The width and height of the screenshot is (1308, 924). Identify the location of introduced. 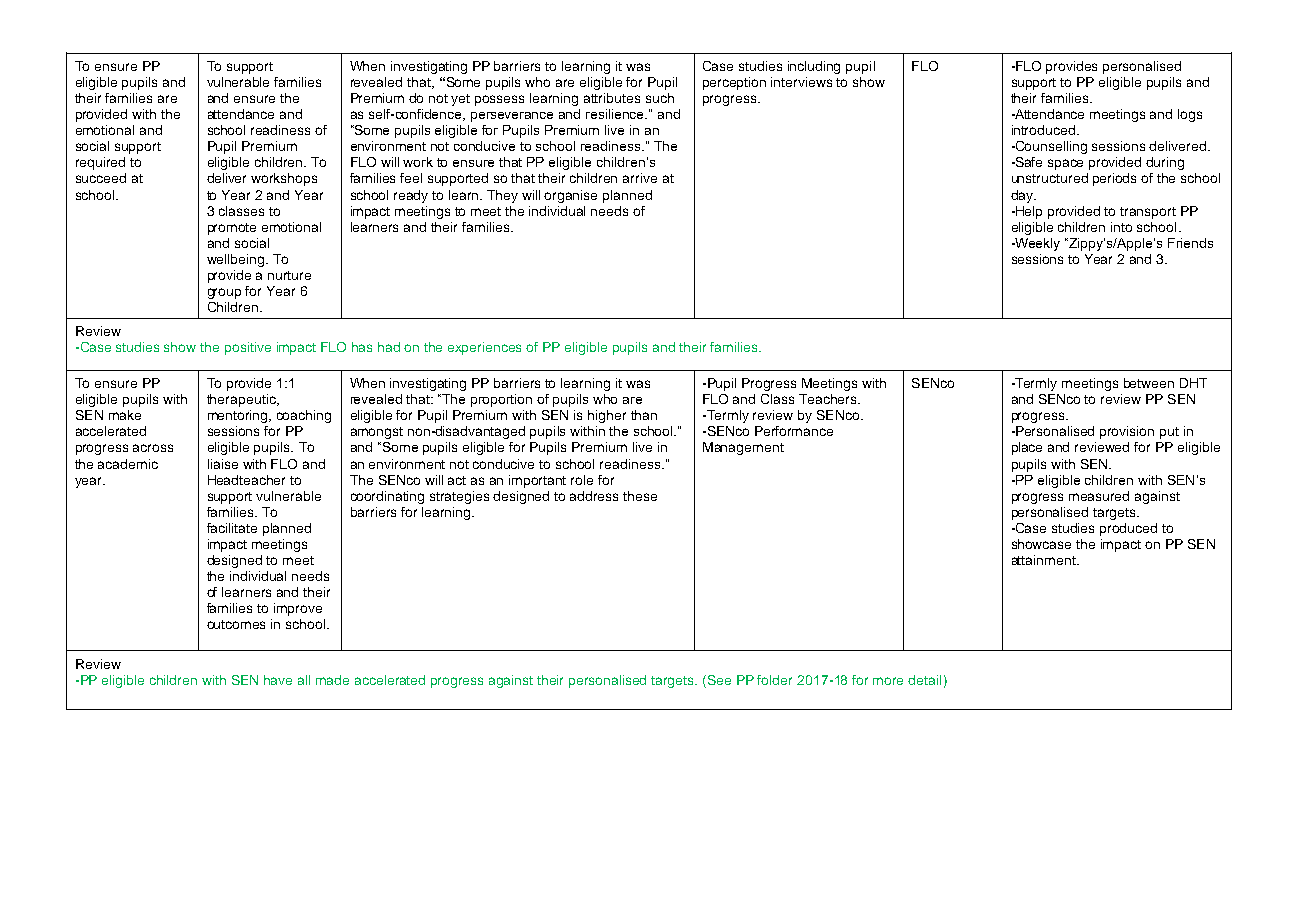
(1045, 130).
